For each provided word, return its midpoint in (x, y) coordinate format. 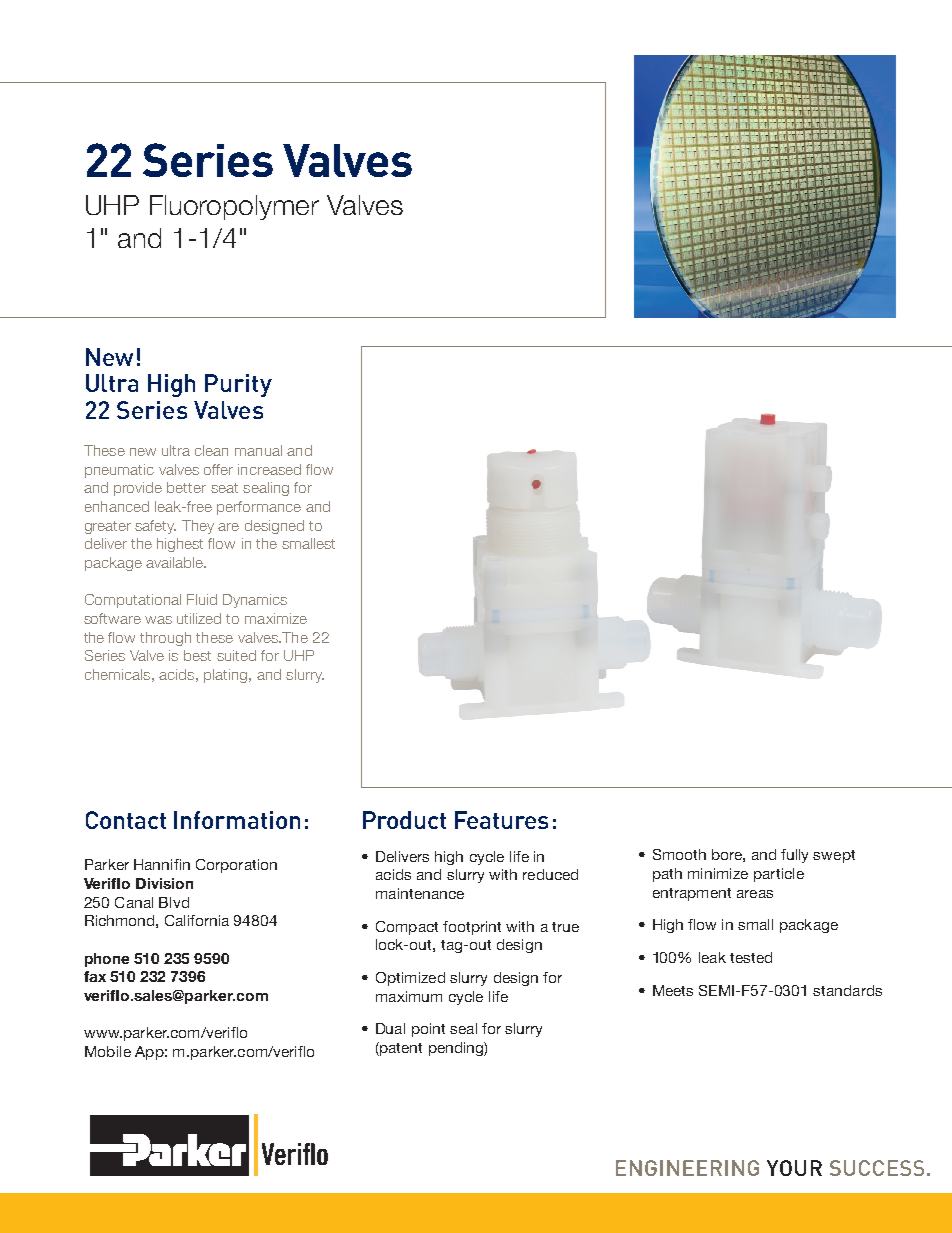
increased (269, 469)
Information (237, 820)
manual (258, 450)
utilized (199, 618)
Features (501, 820)
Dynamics (255, 601)
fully (794, 856)
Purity (238, 385)
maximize (276, 618)
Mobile (108, 1051)
